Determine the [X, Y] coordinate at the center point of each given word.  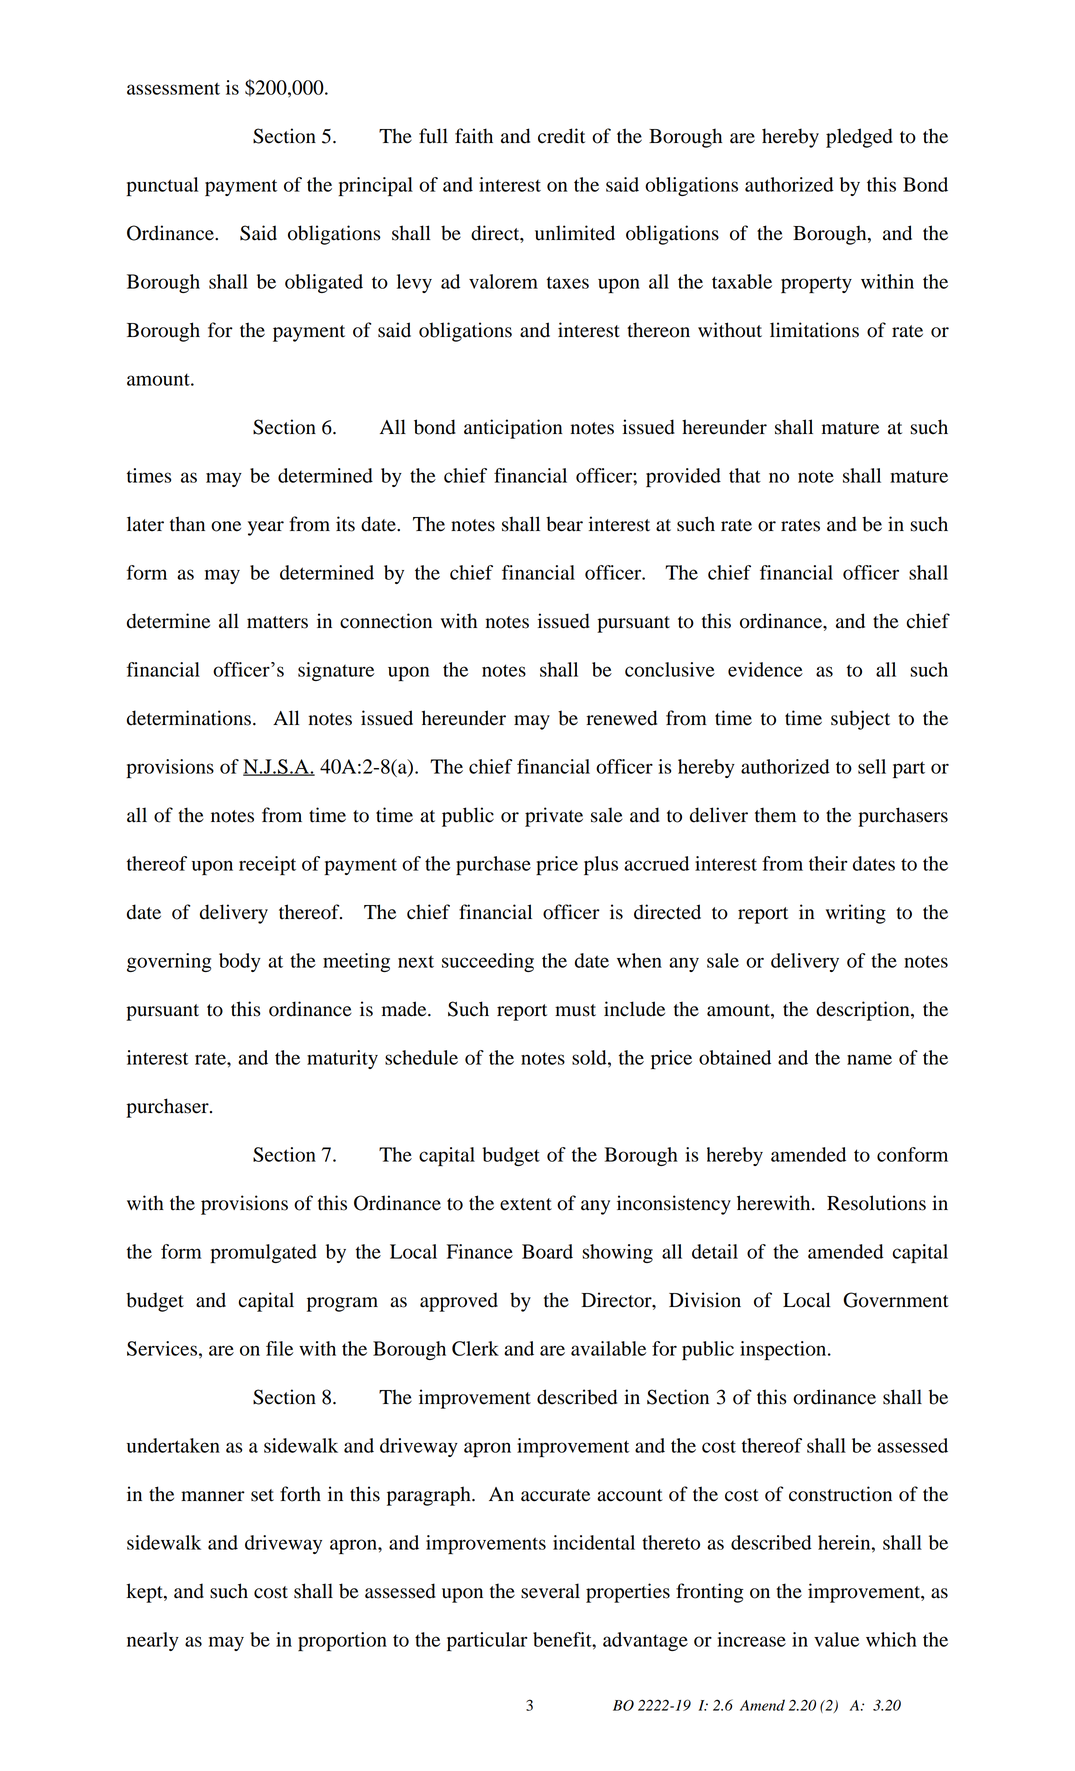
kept [146, 1593]
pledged [859, 138]
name [869, 1059]
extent [526, 1204]
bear [564, 524]
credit [561, 136]
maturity [342, 1059]
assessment [173, 88]
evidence [765, 669]
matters [277, 622]
